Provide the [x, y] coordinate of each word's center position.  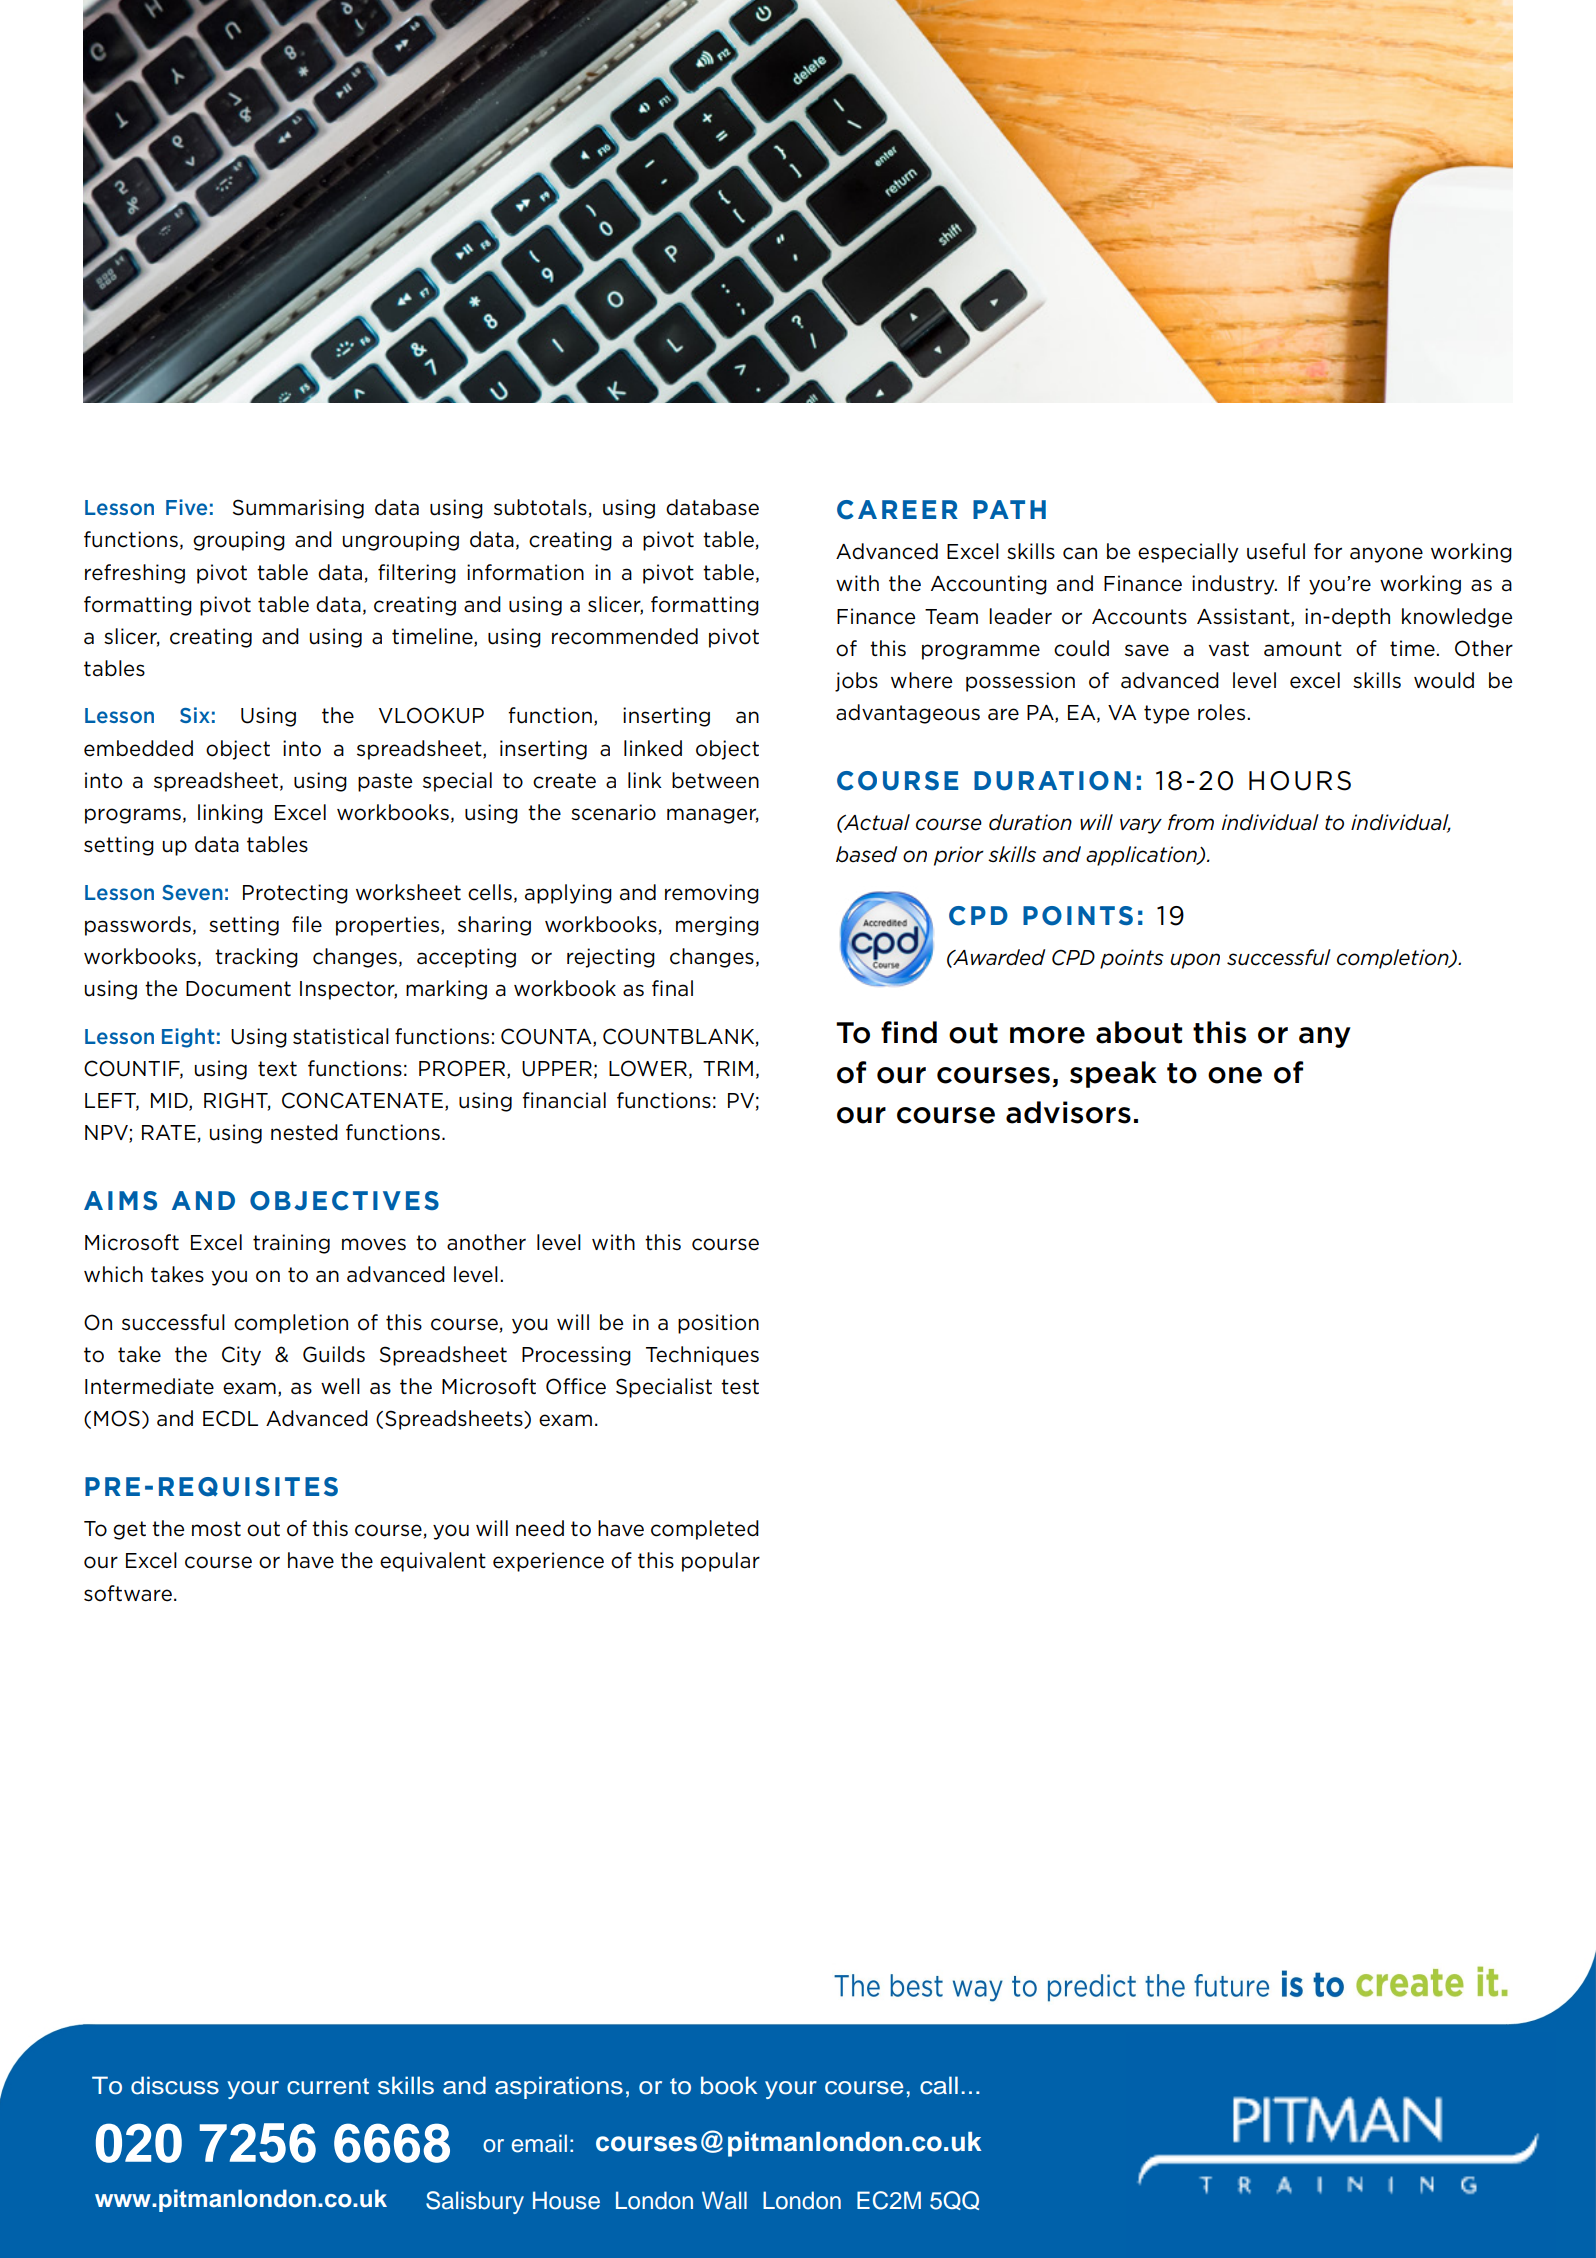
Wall [724, 2200]
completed [705, 1530]
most [216, 1529]
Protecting [295, 894]
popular [721, 1562]
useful [1276, 551]
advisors [1068, 1112]
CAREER [897, 510]
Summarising [298, 509]
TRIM [728, 1068]
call [939, 2085]
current [328, 2086]
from [1191, 822]
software [128, 1593]
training [291, 1244]
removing [712, 894]
